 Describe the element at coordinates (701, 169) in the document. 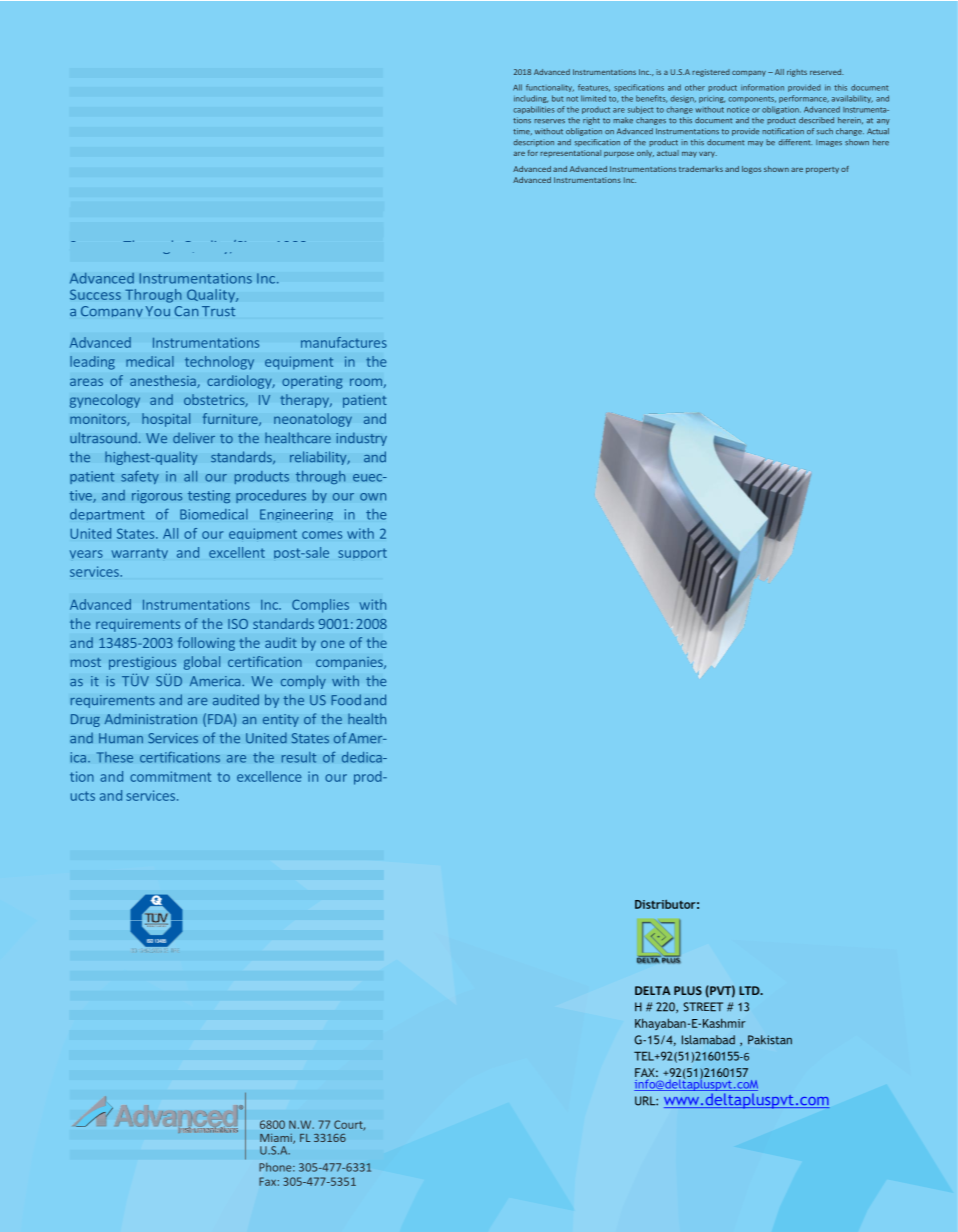

I see `trademarks` at that location.
